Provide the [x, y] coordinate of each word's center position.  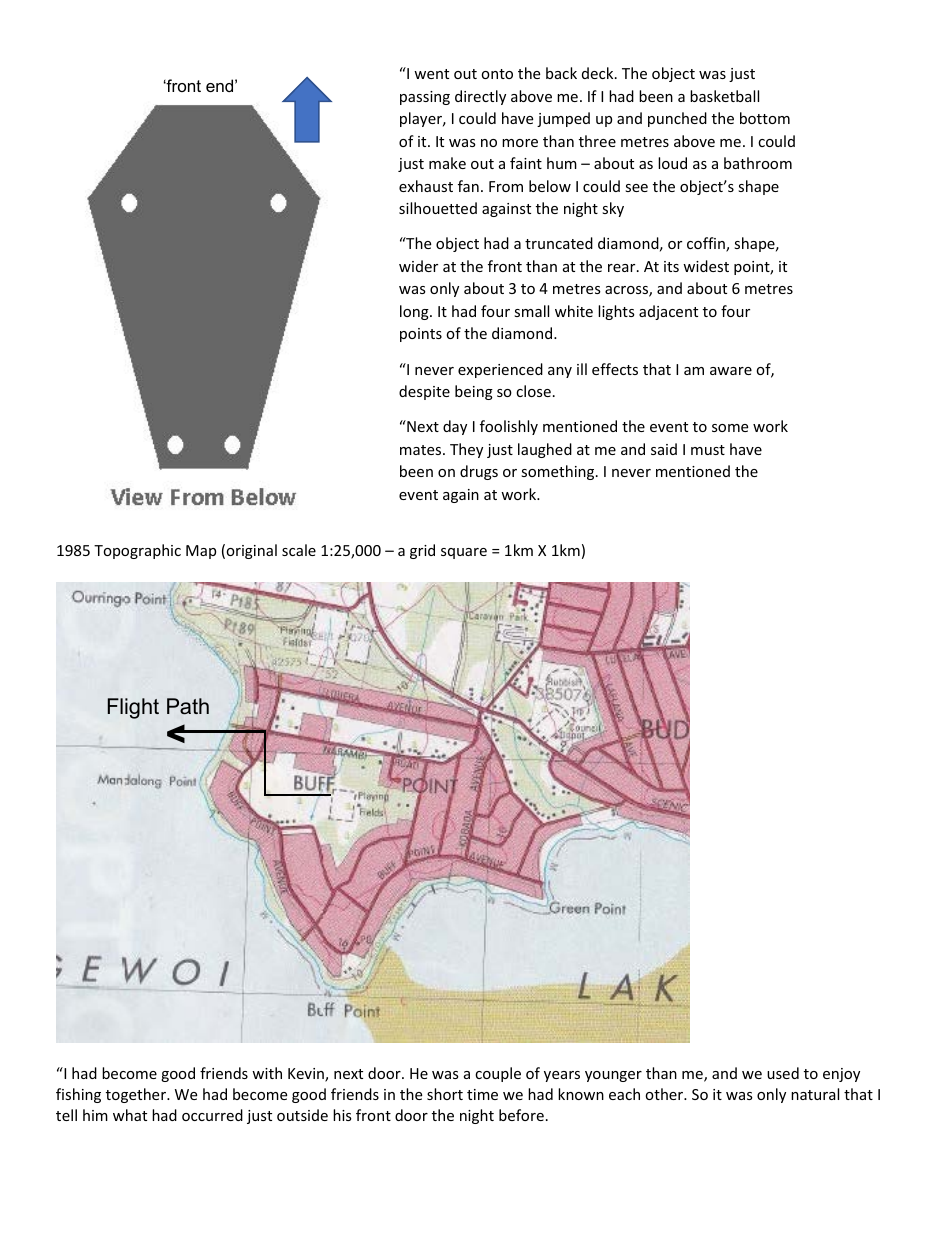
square [464, 553]
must [708, 450]
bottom [765, 118]
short [445, 1094]
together [137, 1095]
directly [480, 97]
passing [425, 98]
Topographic [137, 551]
